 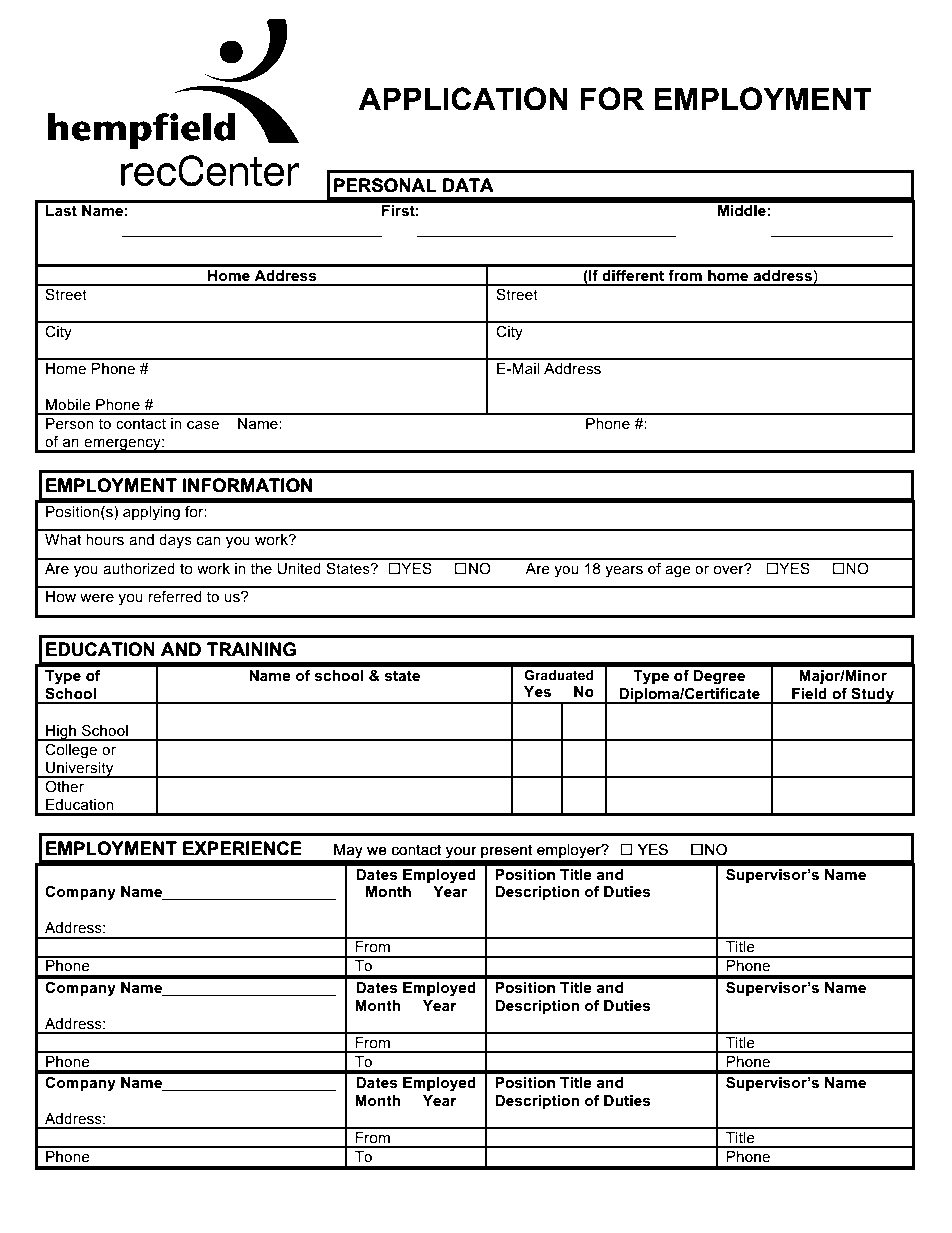 I want to click on INFORMATION, so click(x=247, y=485).
